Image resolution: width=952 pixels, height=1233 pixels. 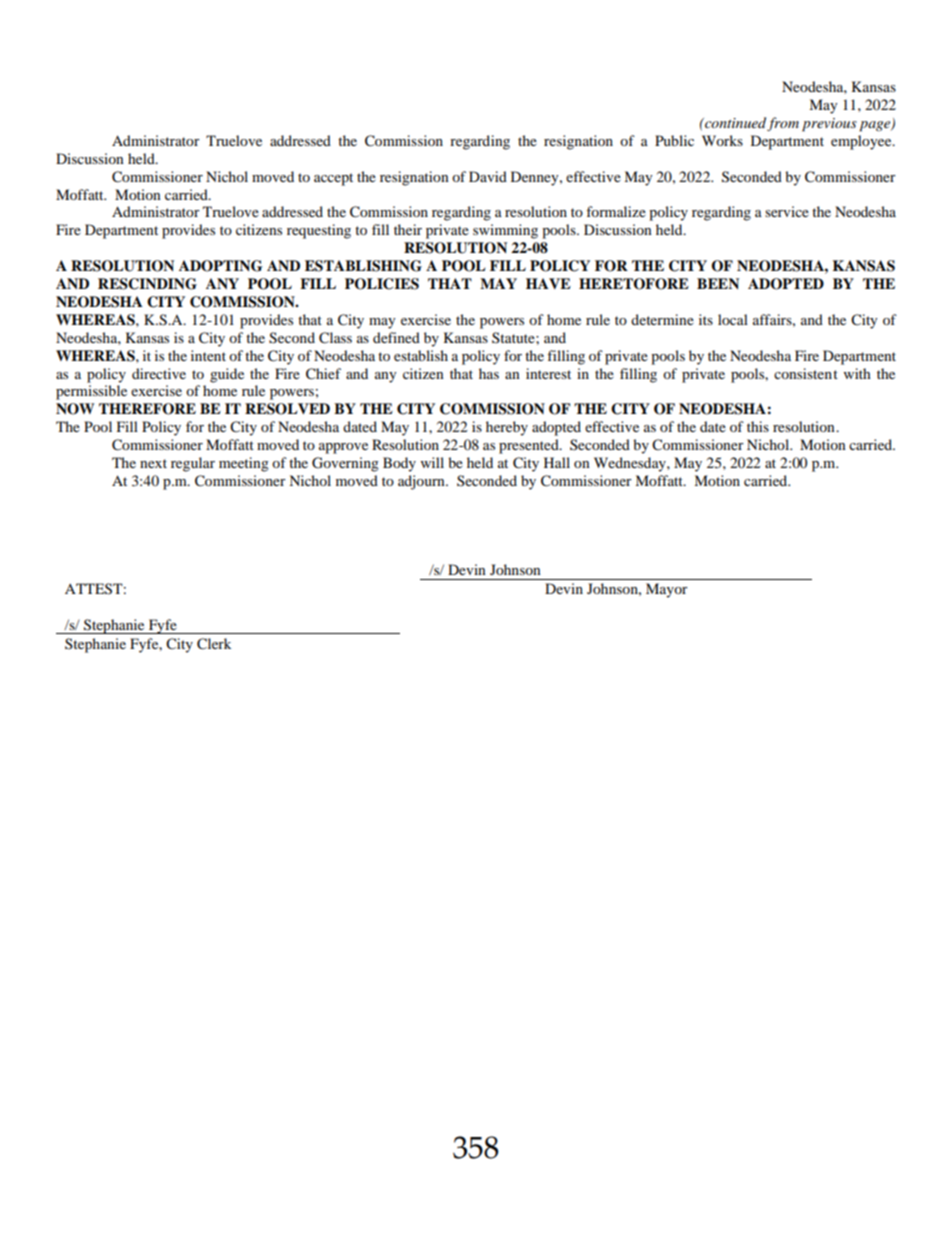 I want to click on Mayor, so click(x=667, y=590).
